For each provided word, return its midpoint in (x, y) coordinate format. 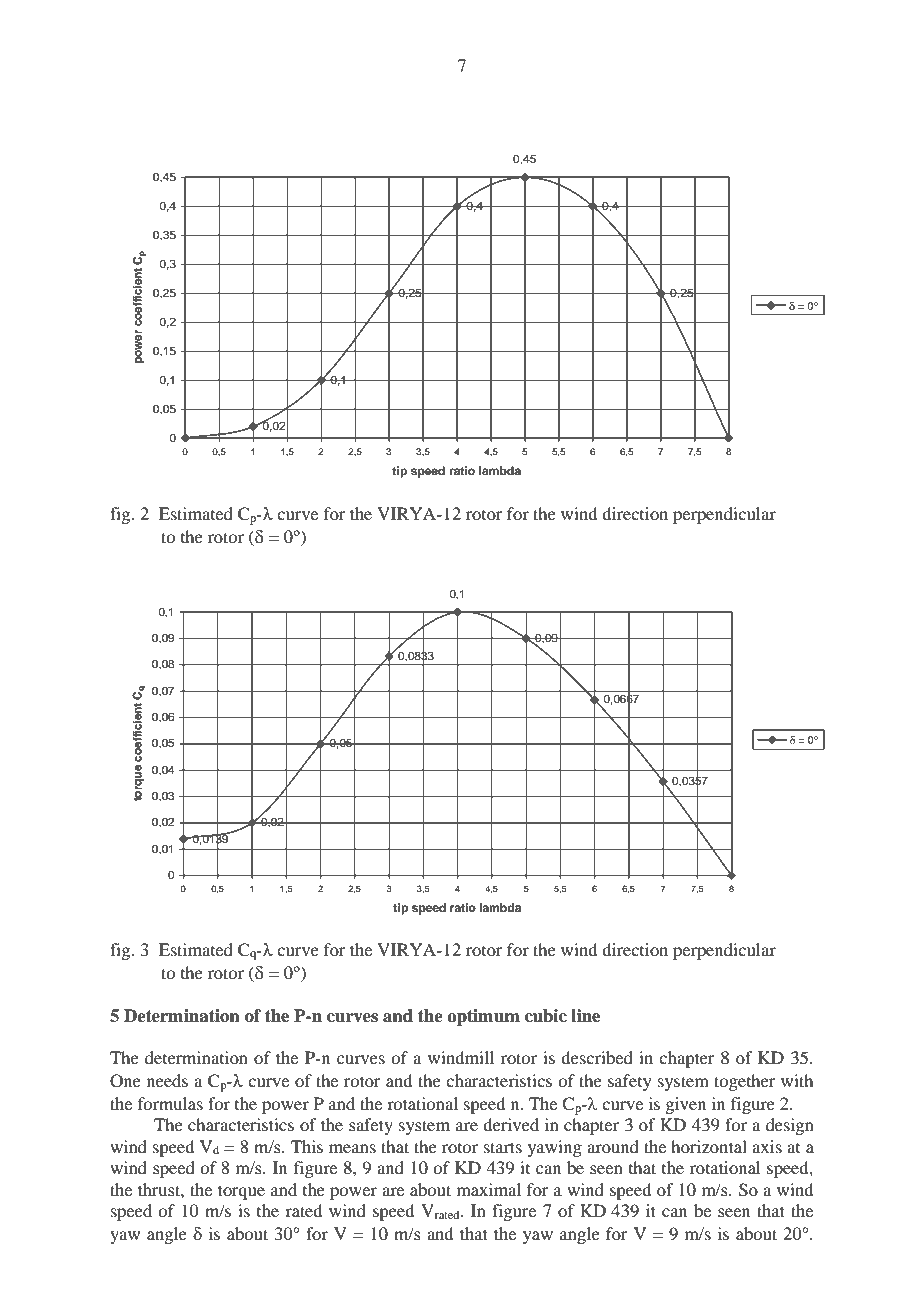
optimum (483, 1017)
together (745, 1082)
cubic (546, 1016)
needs (167, 1080)
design (790, 1126)
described (597, 1057)
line (585, 1016)
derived (511, 1124)
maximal (489, 1189)
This (307, 1146)
